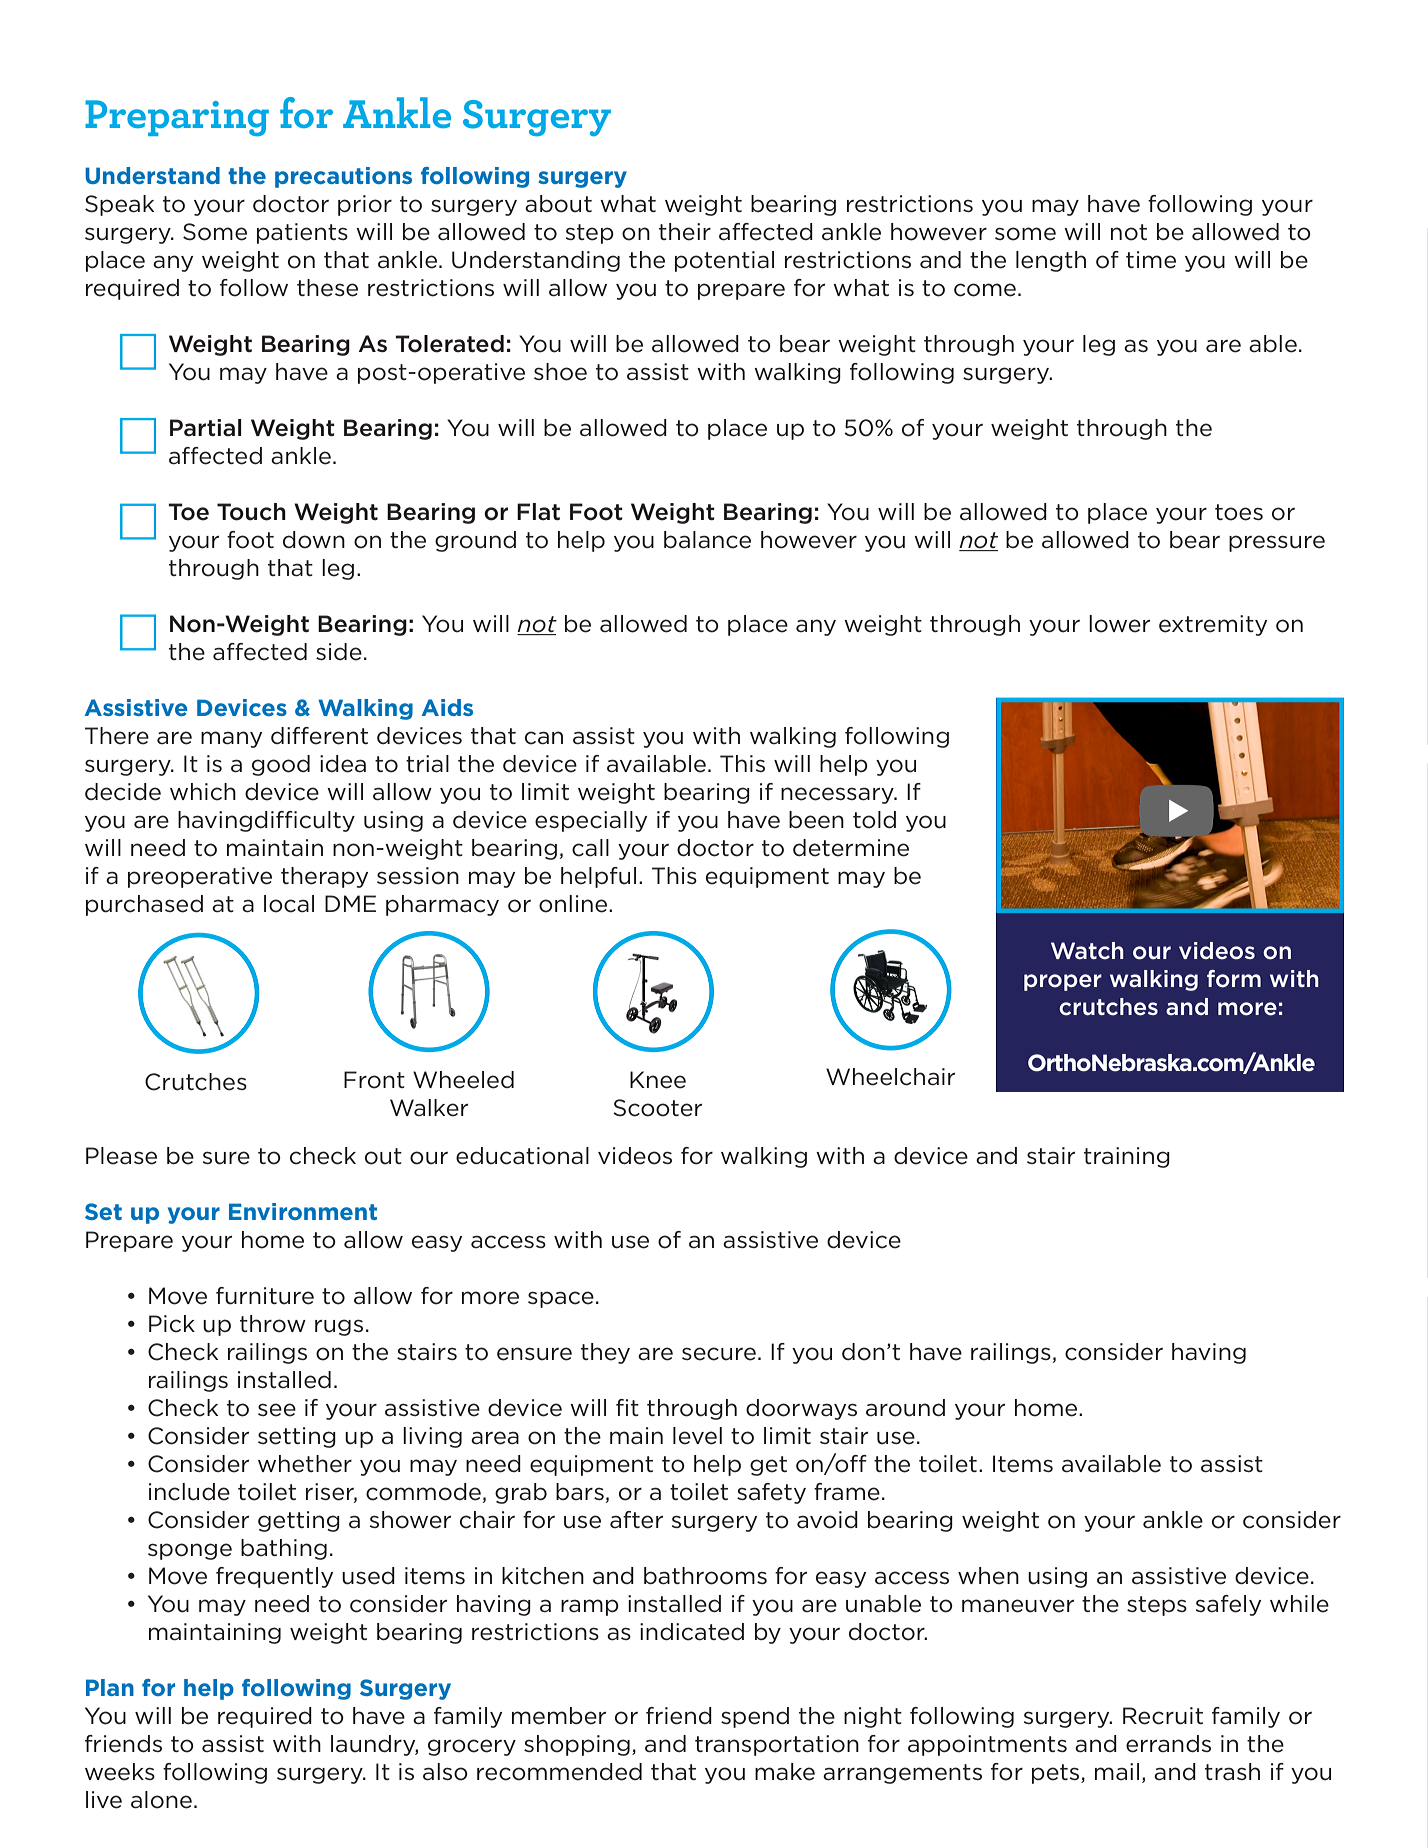  I want to click on alone, so click(161, 1800).
